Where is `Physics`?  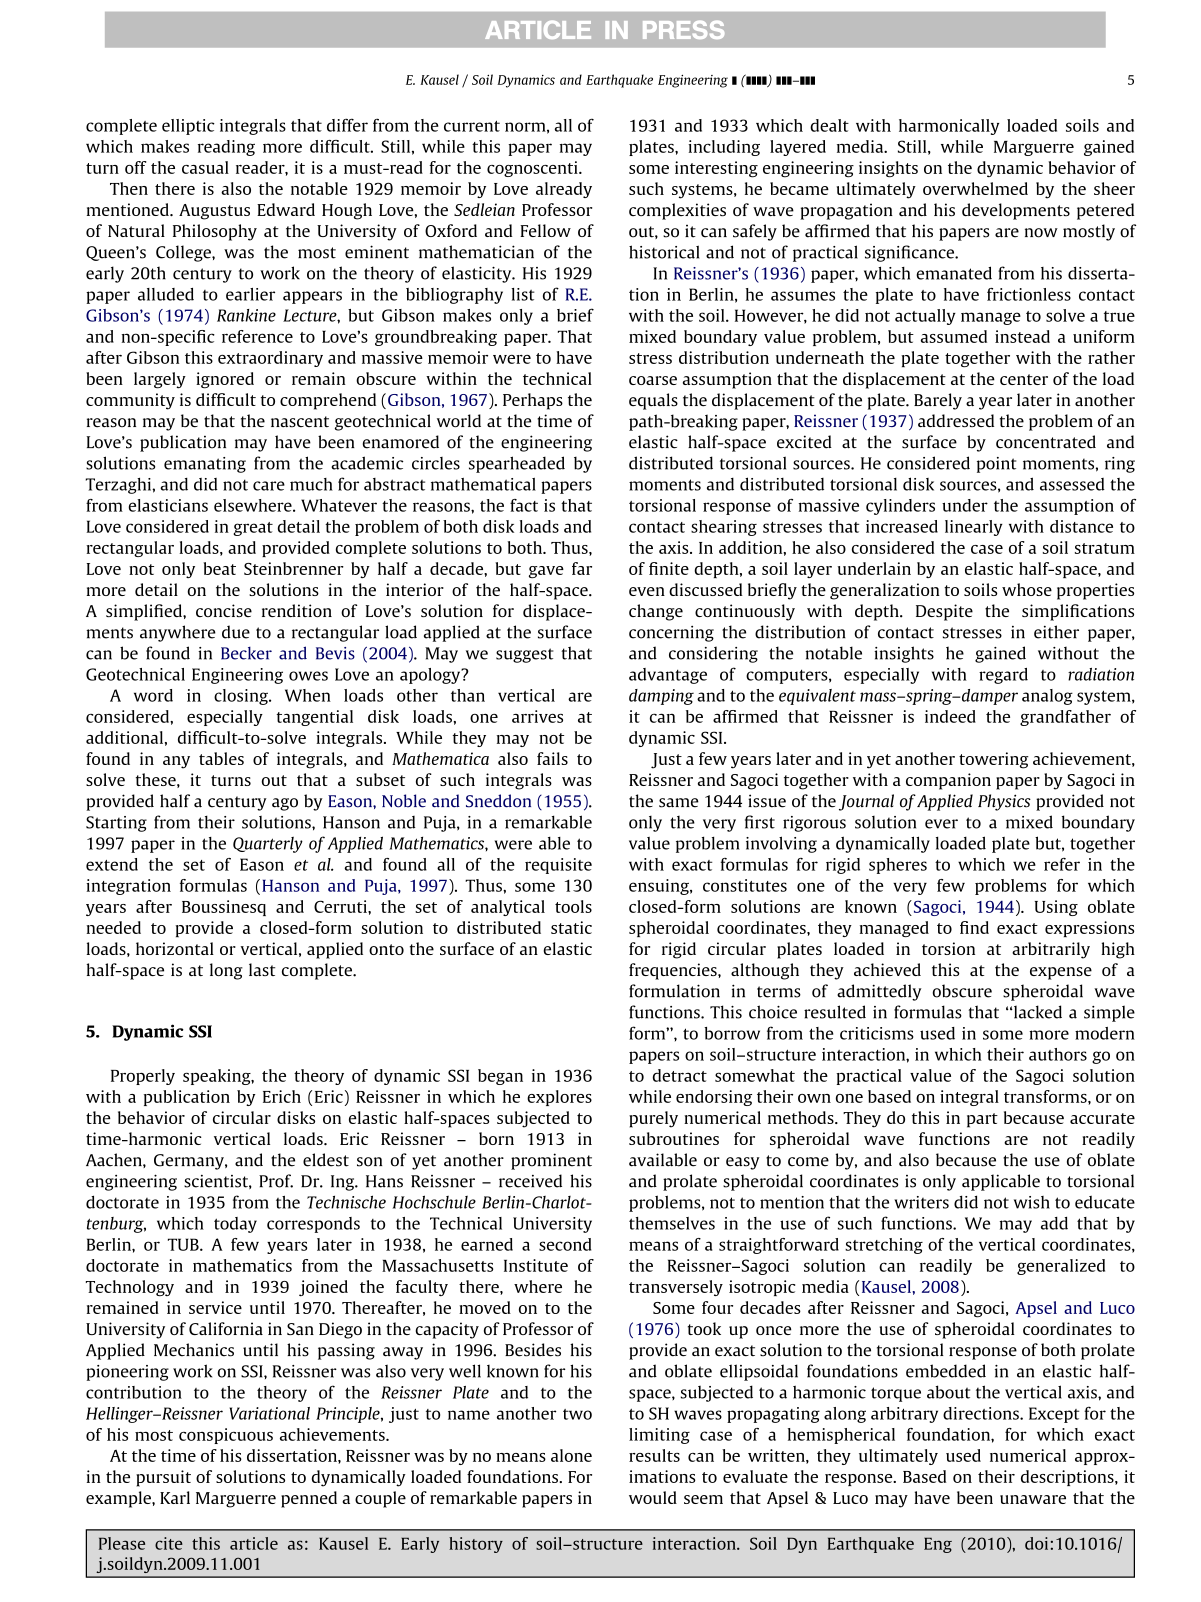 Physics is located at coordinates (1004, 802).
